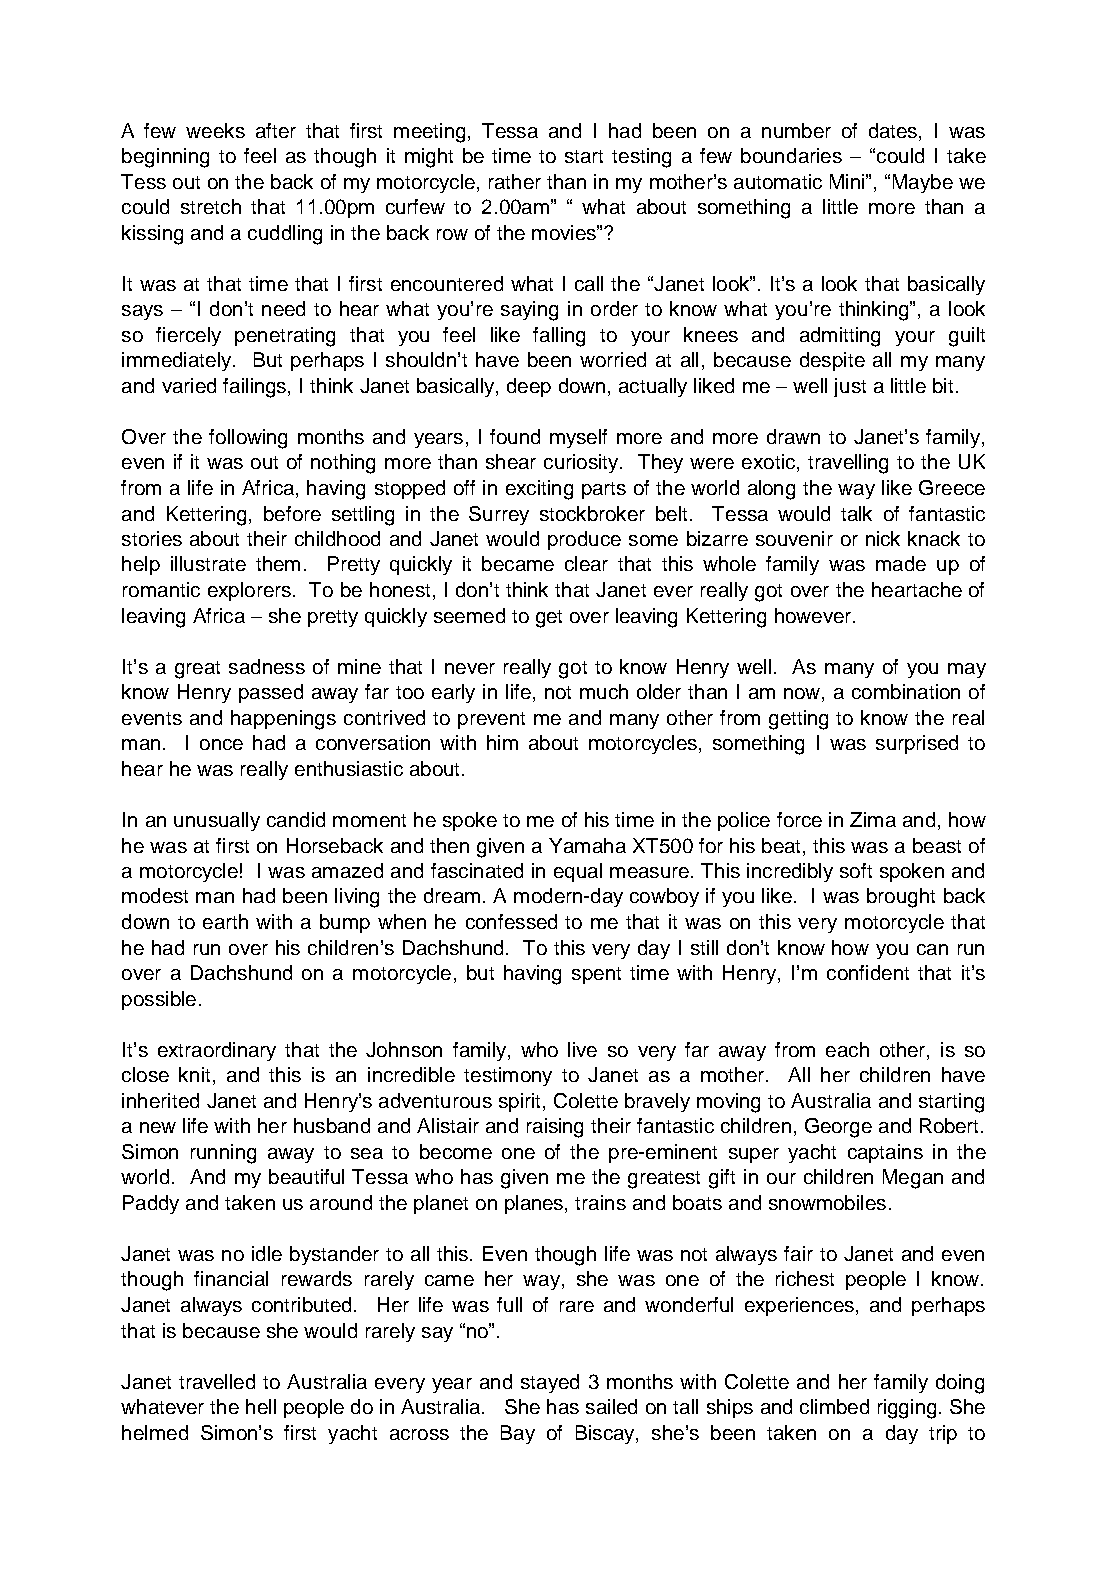 This screenshot has width=1114, height=1575. Describe the element at coordinates (894, 130) in the screenshot. I see `dates` at that location.
